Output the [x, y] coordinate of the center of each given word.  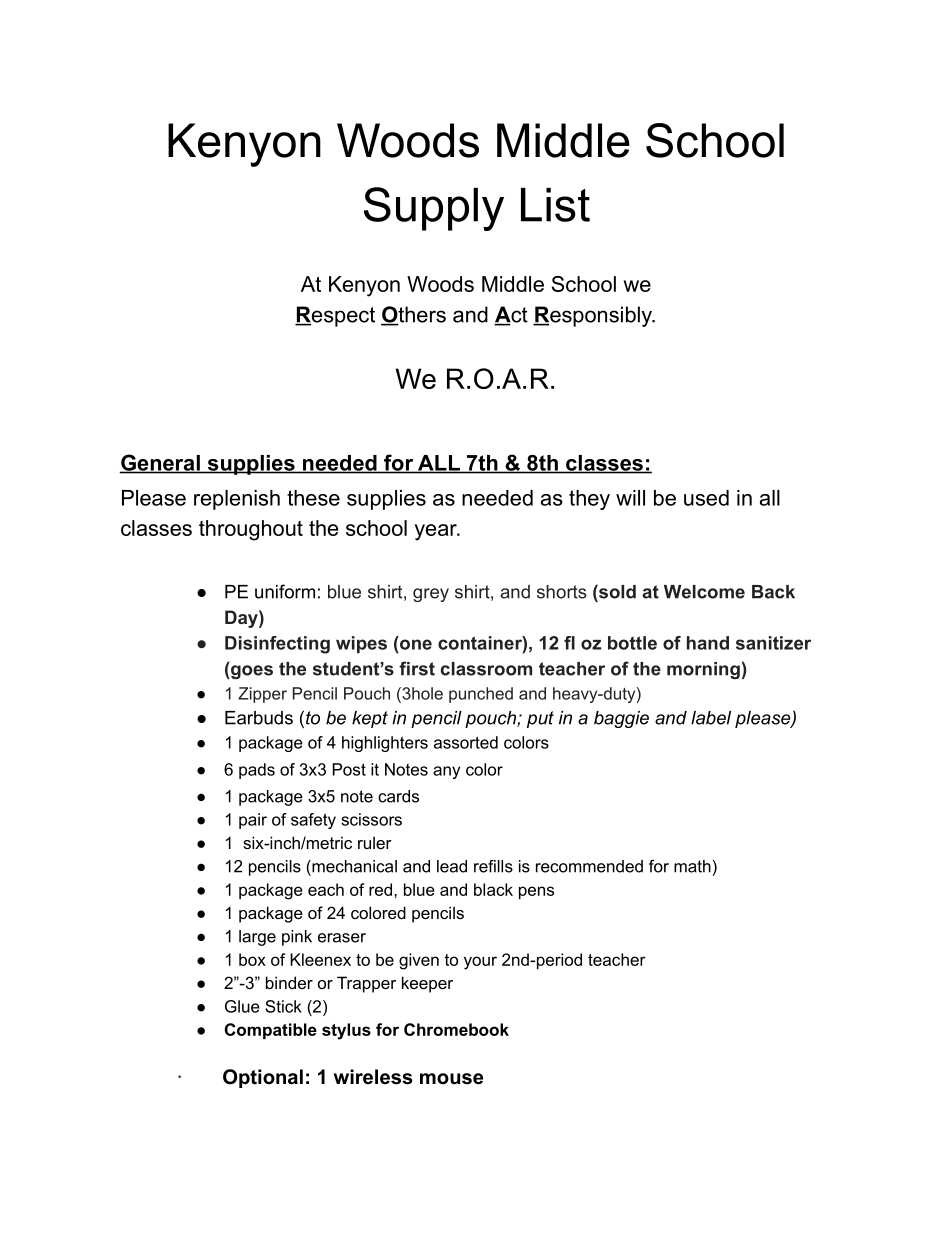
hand [708, 643]
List [555, 205]
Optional [263, 1078]
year [437, 532]
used [706, 498]
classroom [486, 669]
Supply [434, 209]
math [692, 866]
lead [452, 866]
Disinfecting [277, 645]
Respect [335, 316]
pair [253, 821]
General [160, 463]
